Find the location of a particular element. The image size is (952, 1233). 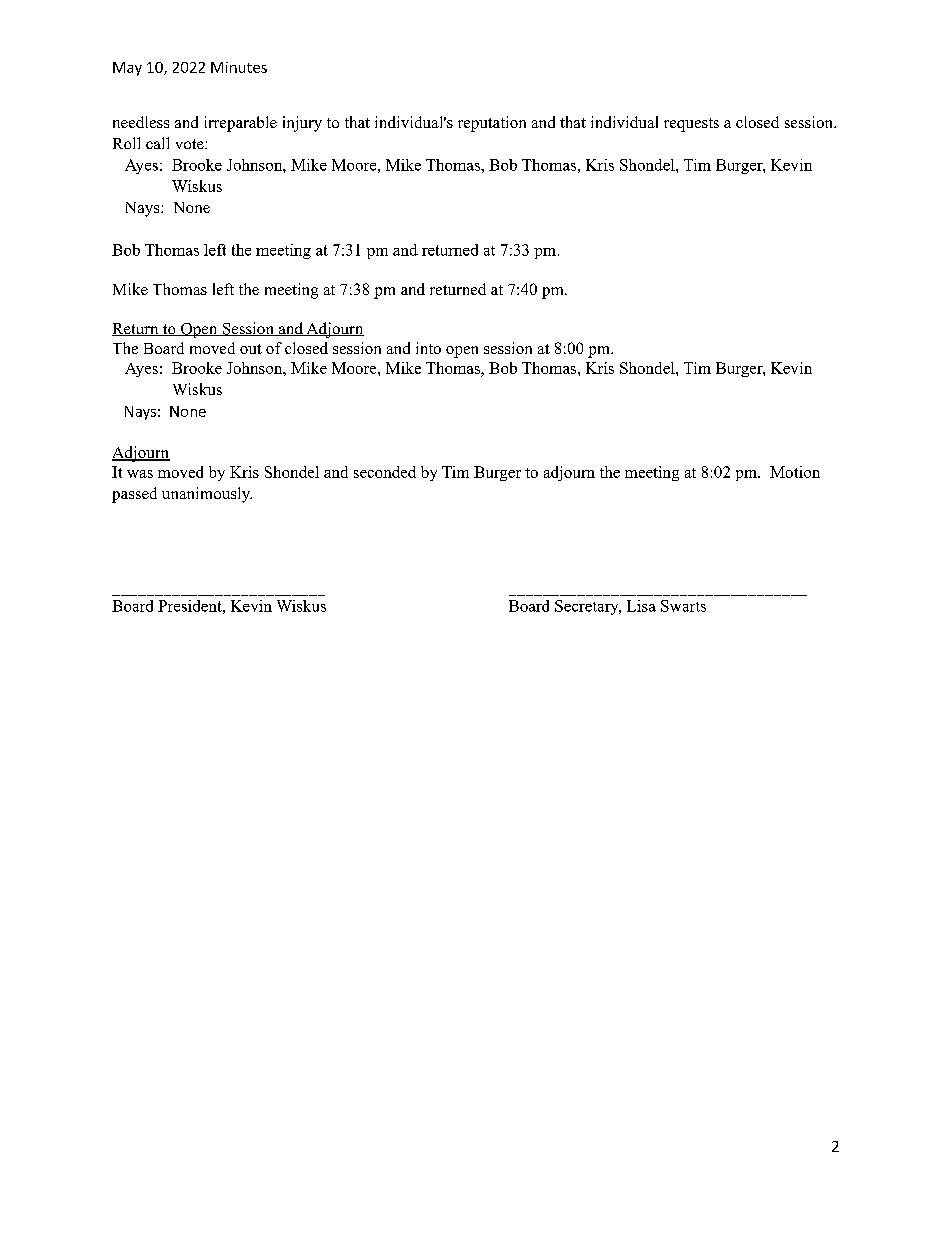

into is located at coordinates (428, 348).
